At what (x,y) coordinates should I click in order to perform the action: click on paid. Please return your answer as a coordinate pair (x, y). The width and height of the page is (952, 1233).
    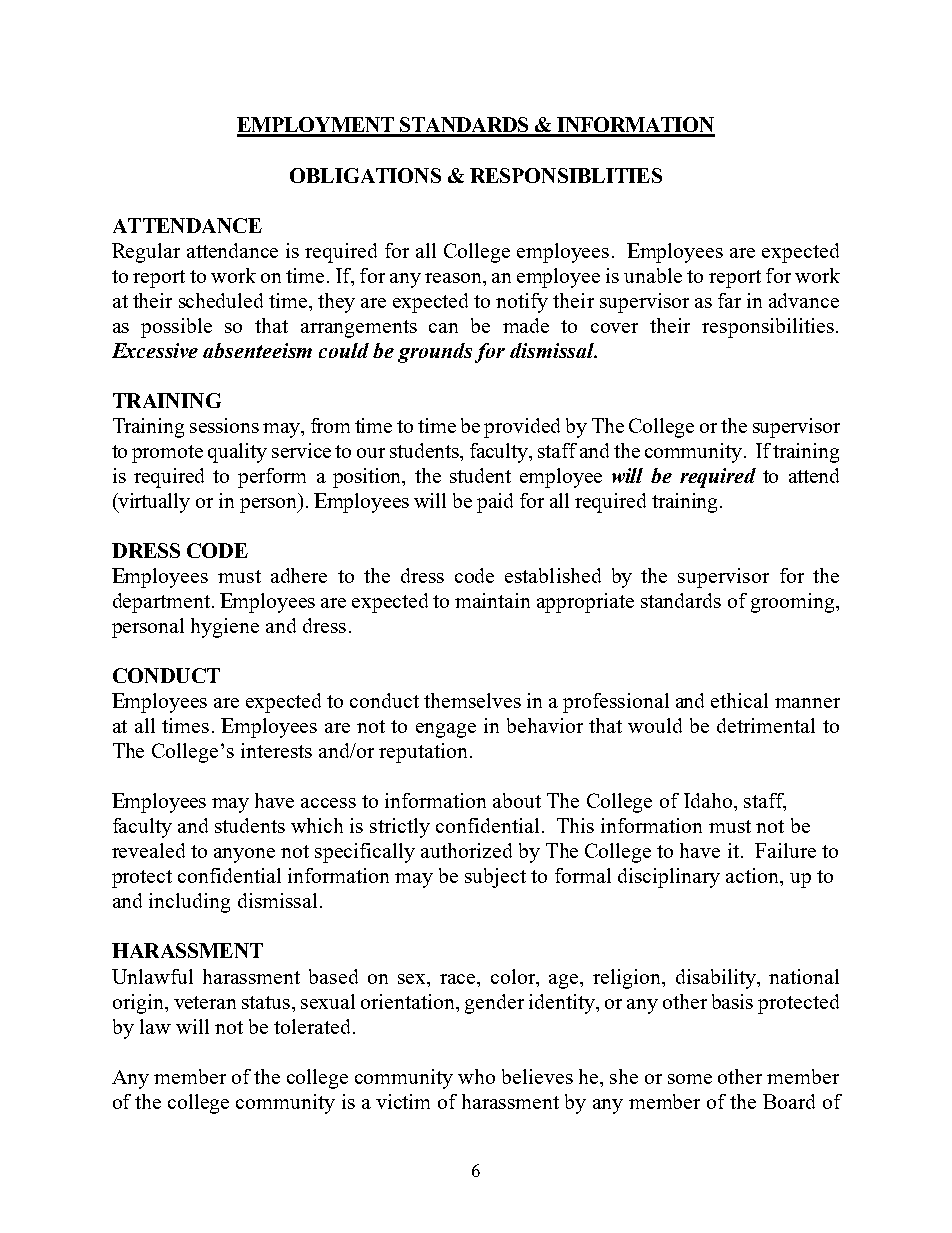
    Looking at the image, I should click on (495, 503).
